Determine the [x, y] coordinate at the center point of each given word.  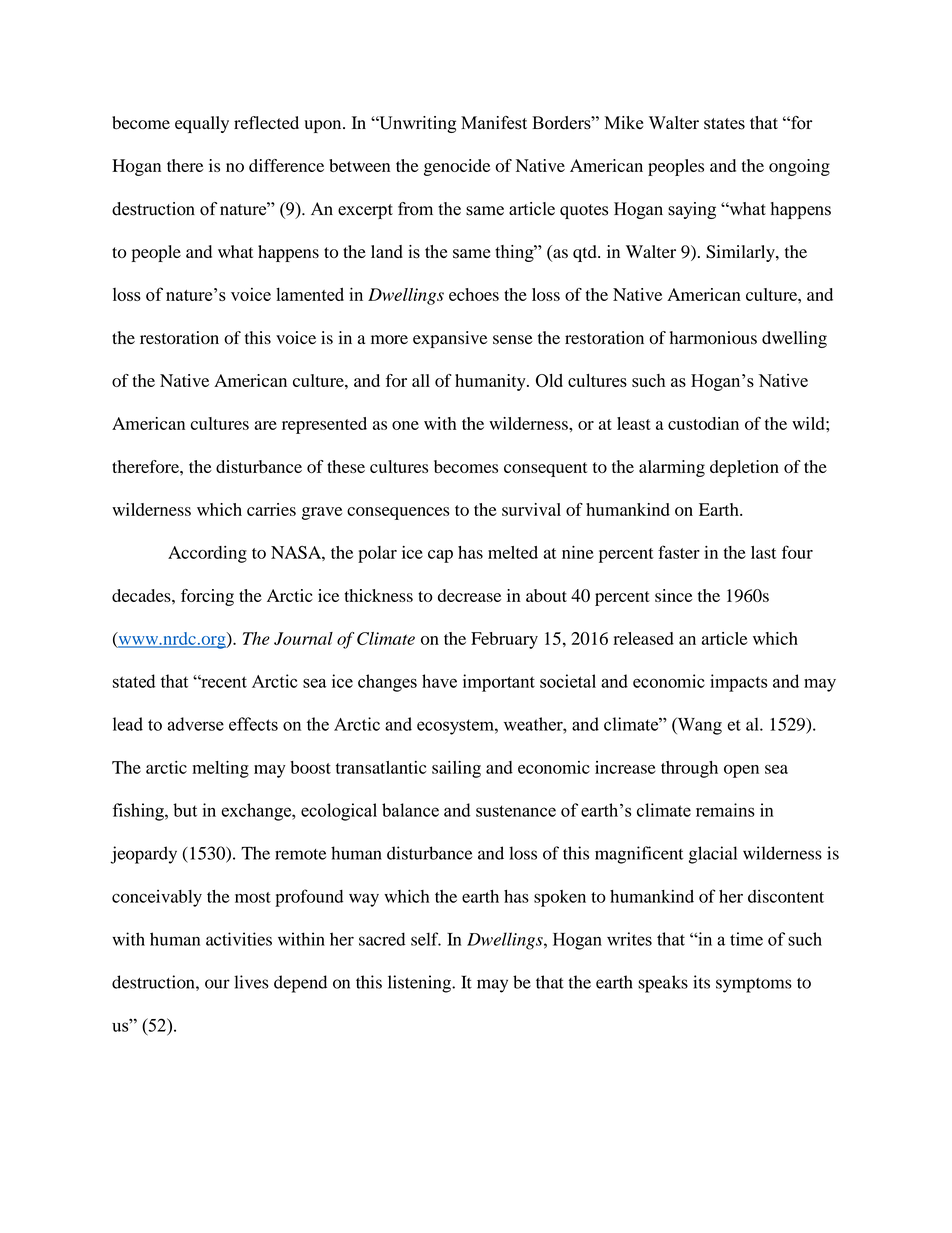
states [724, 124]
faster [679, 552]
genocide [457, 167]
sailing [456, 769]
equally [202, 124]
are [266, 425]
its [701, 982]
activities [239, 939]
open [741, 771]
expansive [450, 339]
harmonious [713, 338]
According [207, 554]
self [426, 939]
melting [220, 769]
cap [440, 556]
